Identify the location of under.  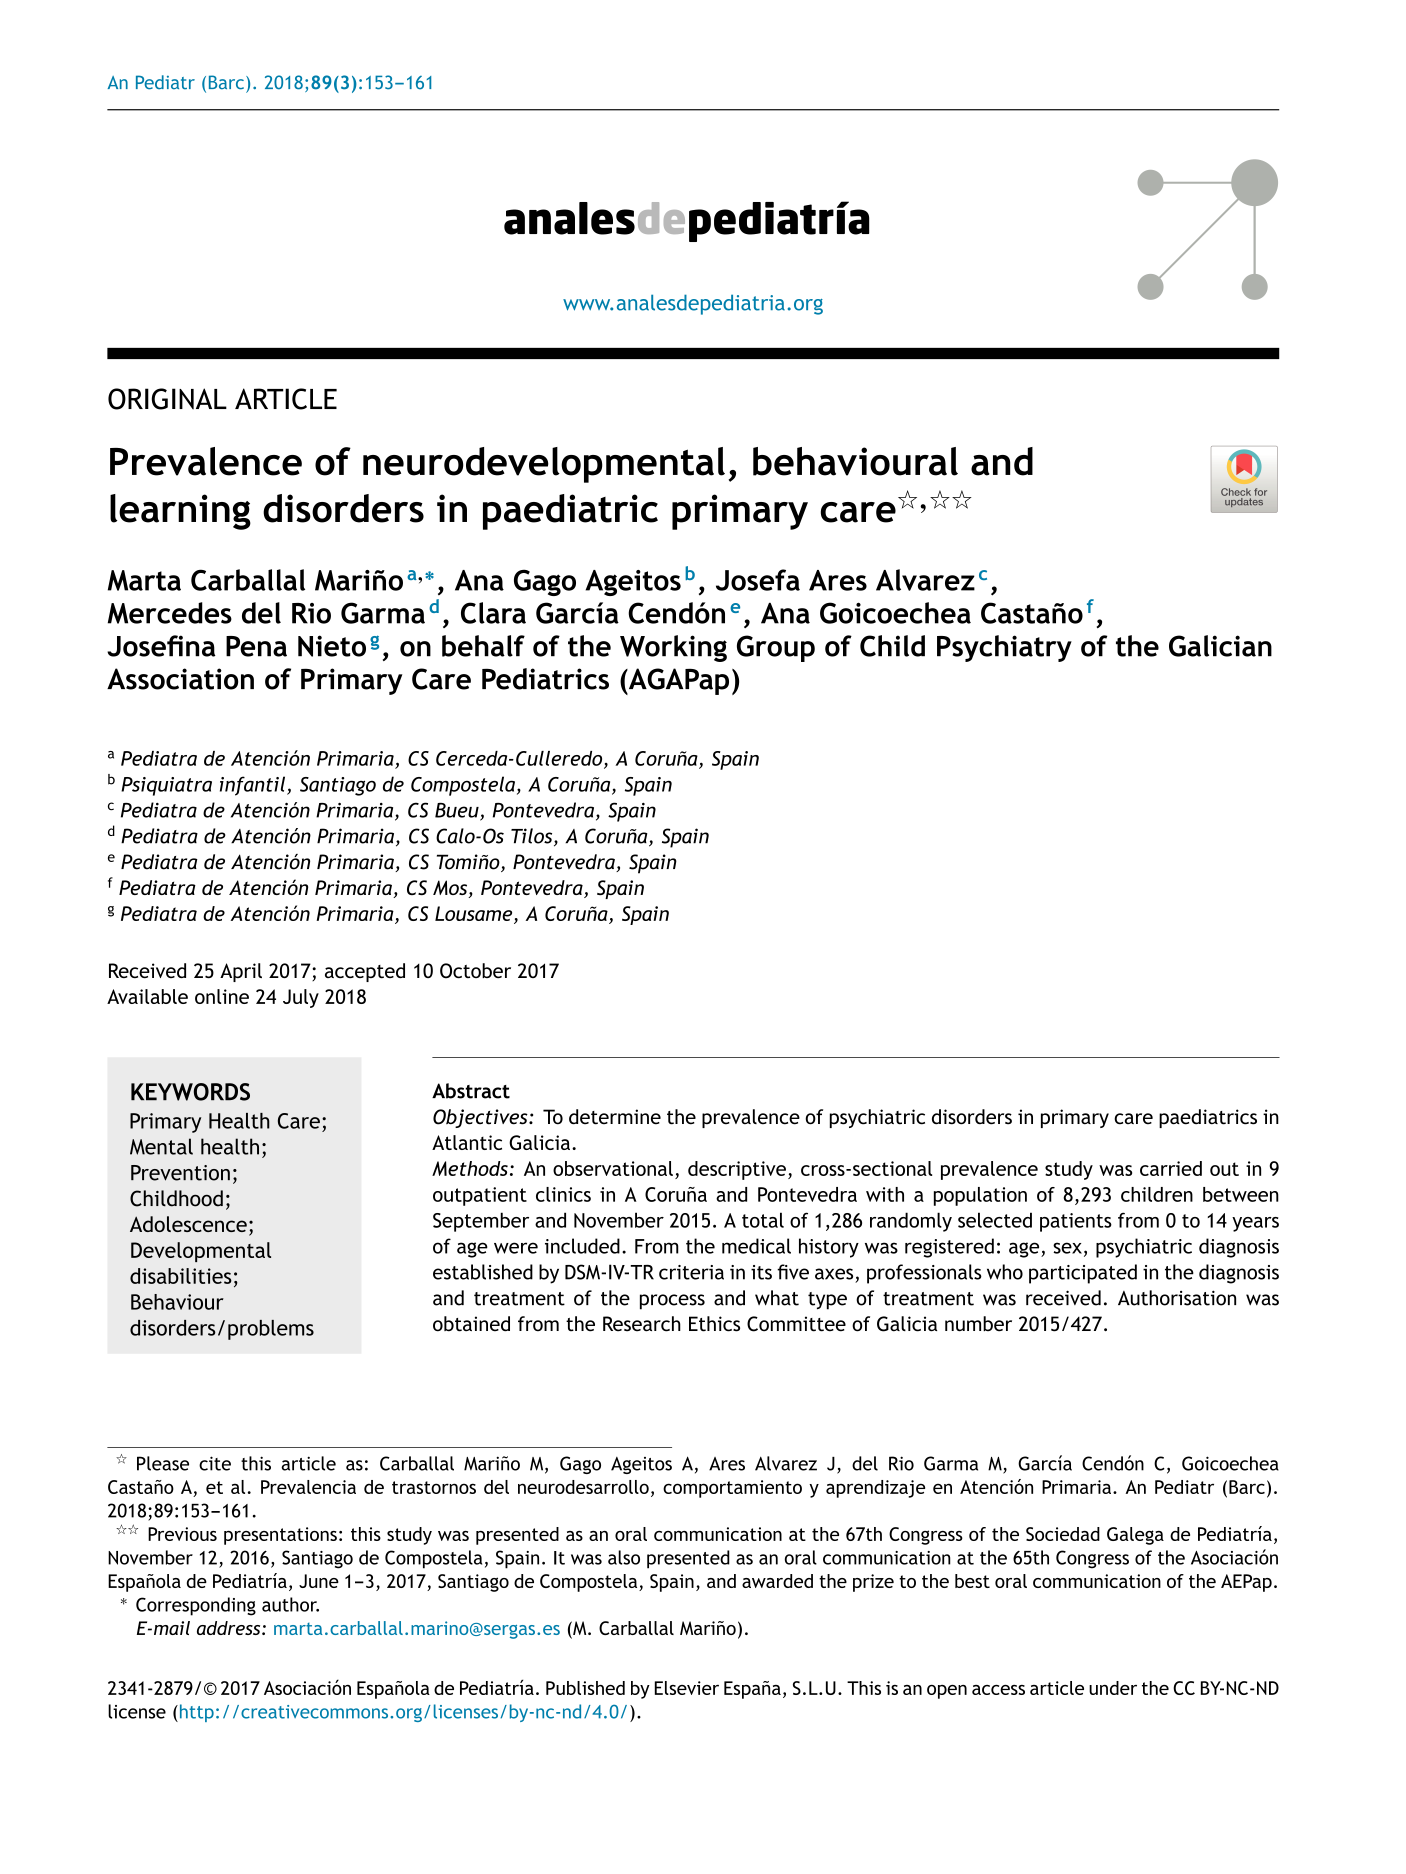
(1113, 1688).
